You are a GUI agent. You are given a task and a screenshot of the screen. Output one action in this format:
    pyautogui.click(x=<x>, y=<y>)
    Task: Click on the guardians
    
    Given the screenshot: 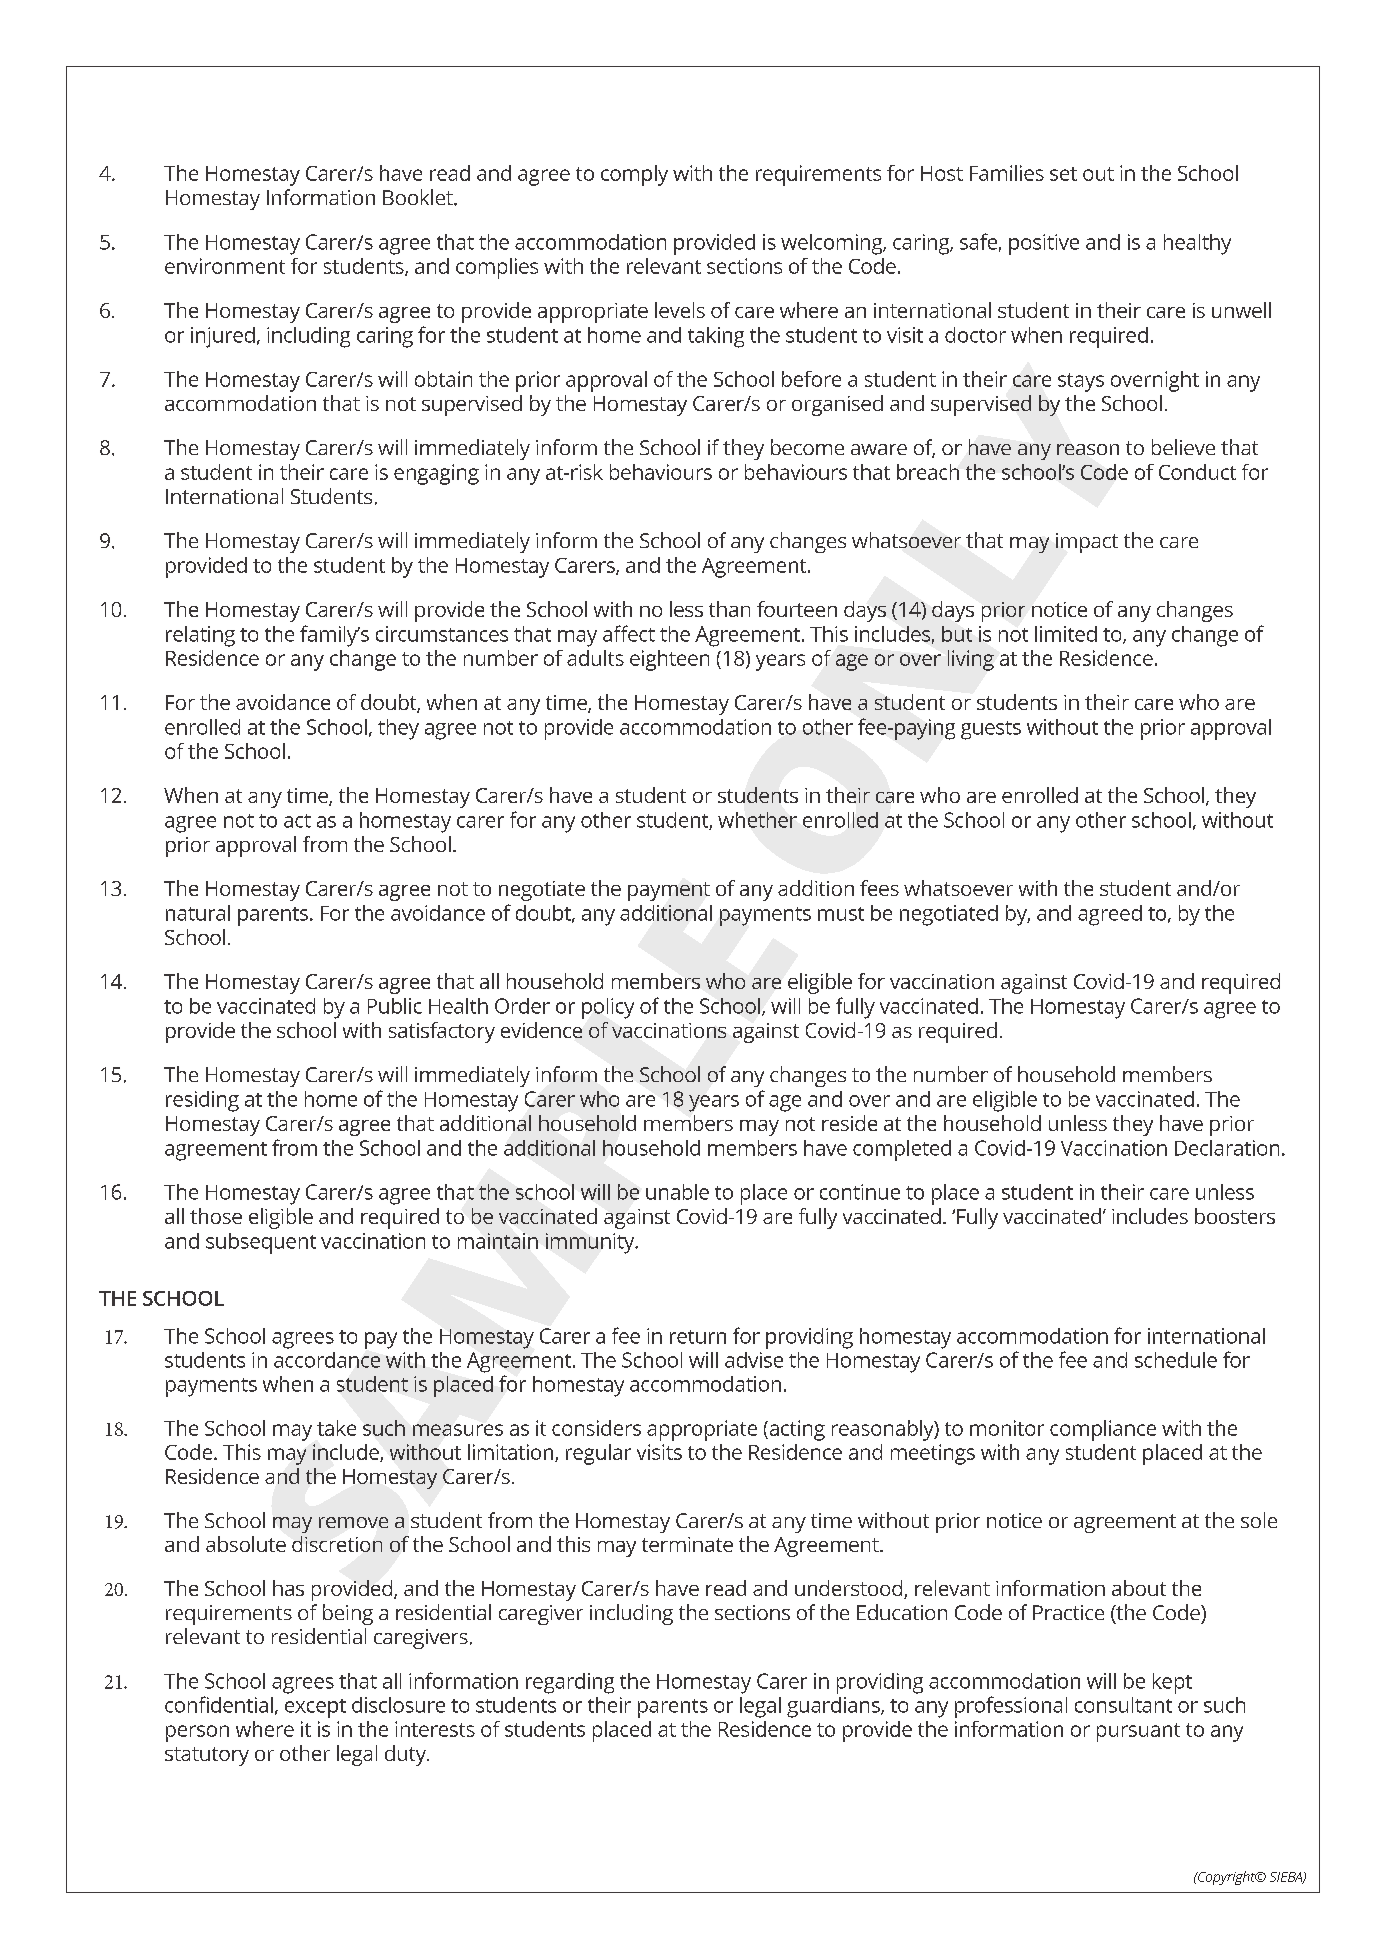 What is the action you would take?
    pyautogui.click(x=834, y=1707)
